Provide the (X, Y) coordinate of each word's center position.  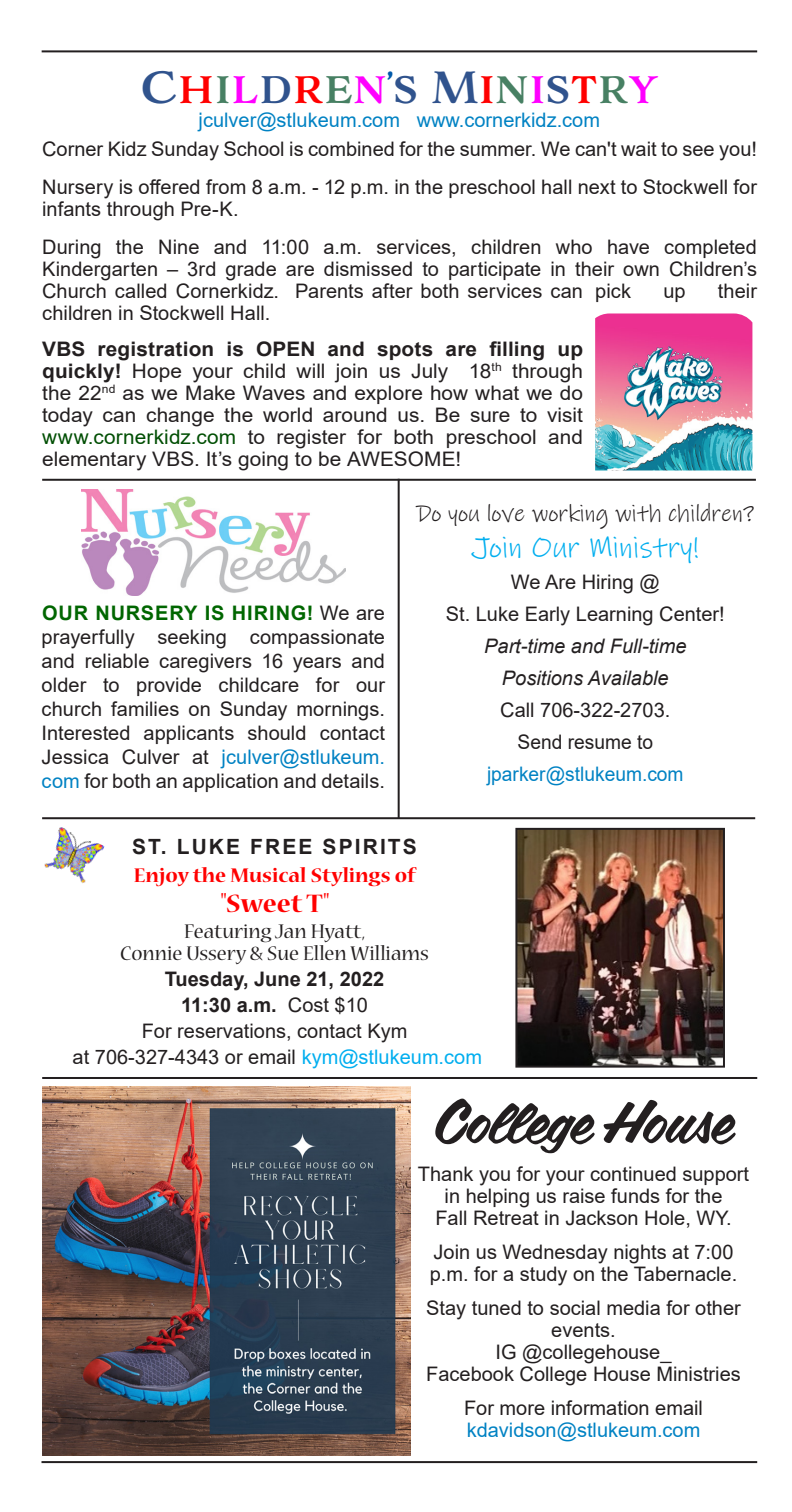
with (638, 513)
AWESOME (401, 459)
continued (633, 1173)
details (350, 780)
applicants (189, 734)
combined (351, 148)
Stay (446, 1310)
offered (169, 186)
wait (639, 148)
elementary (94, 461)
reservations (233, 1030)
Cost (308, 1005)
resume (600, 743)
